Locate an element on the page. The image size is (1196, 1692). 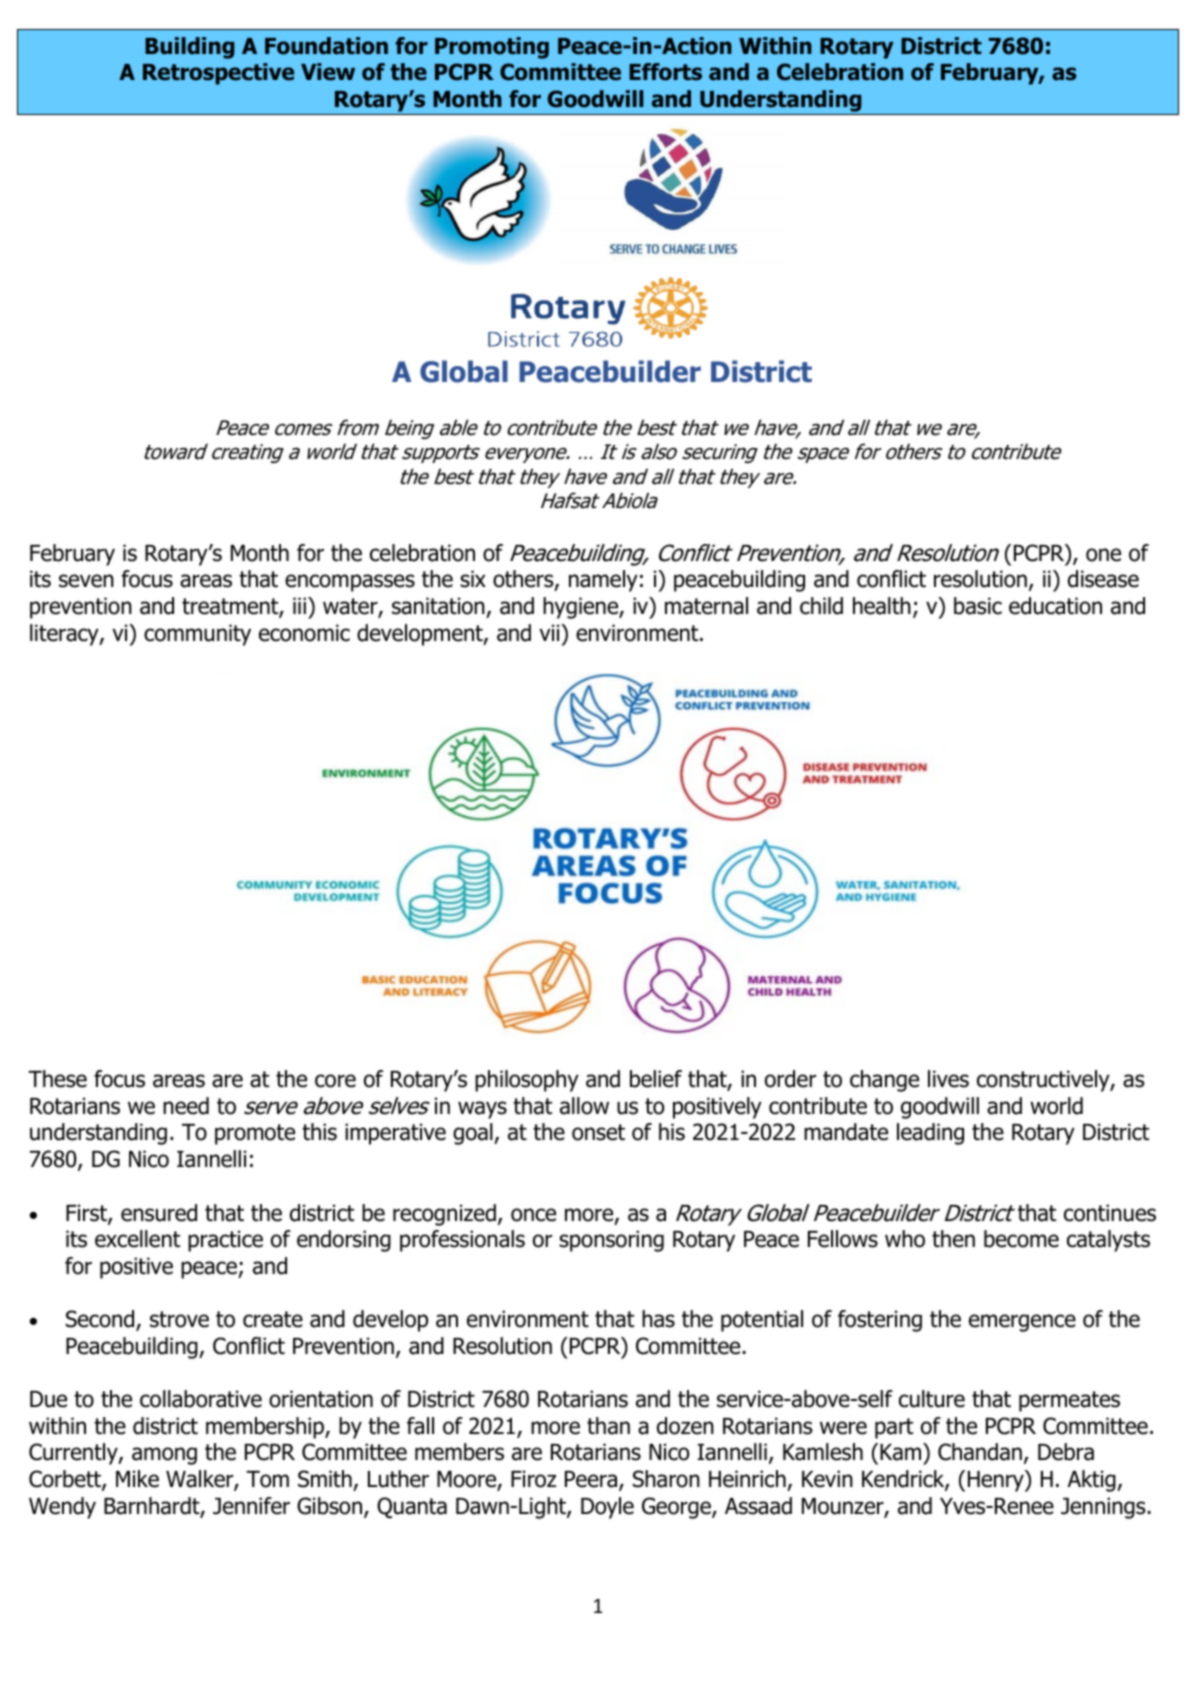
community is located at coordinates (197, 635).
